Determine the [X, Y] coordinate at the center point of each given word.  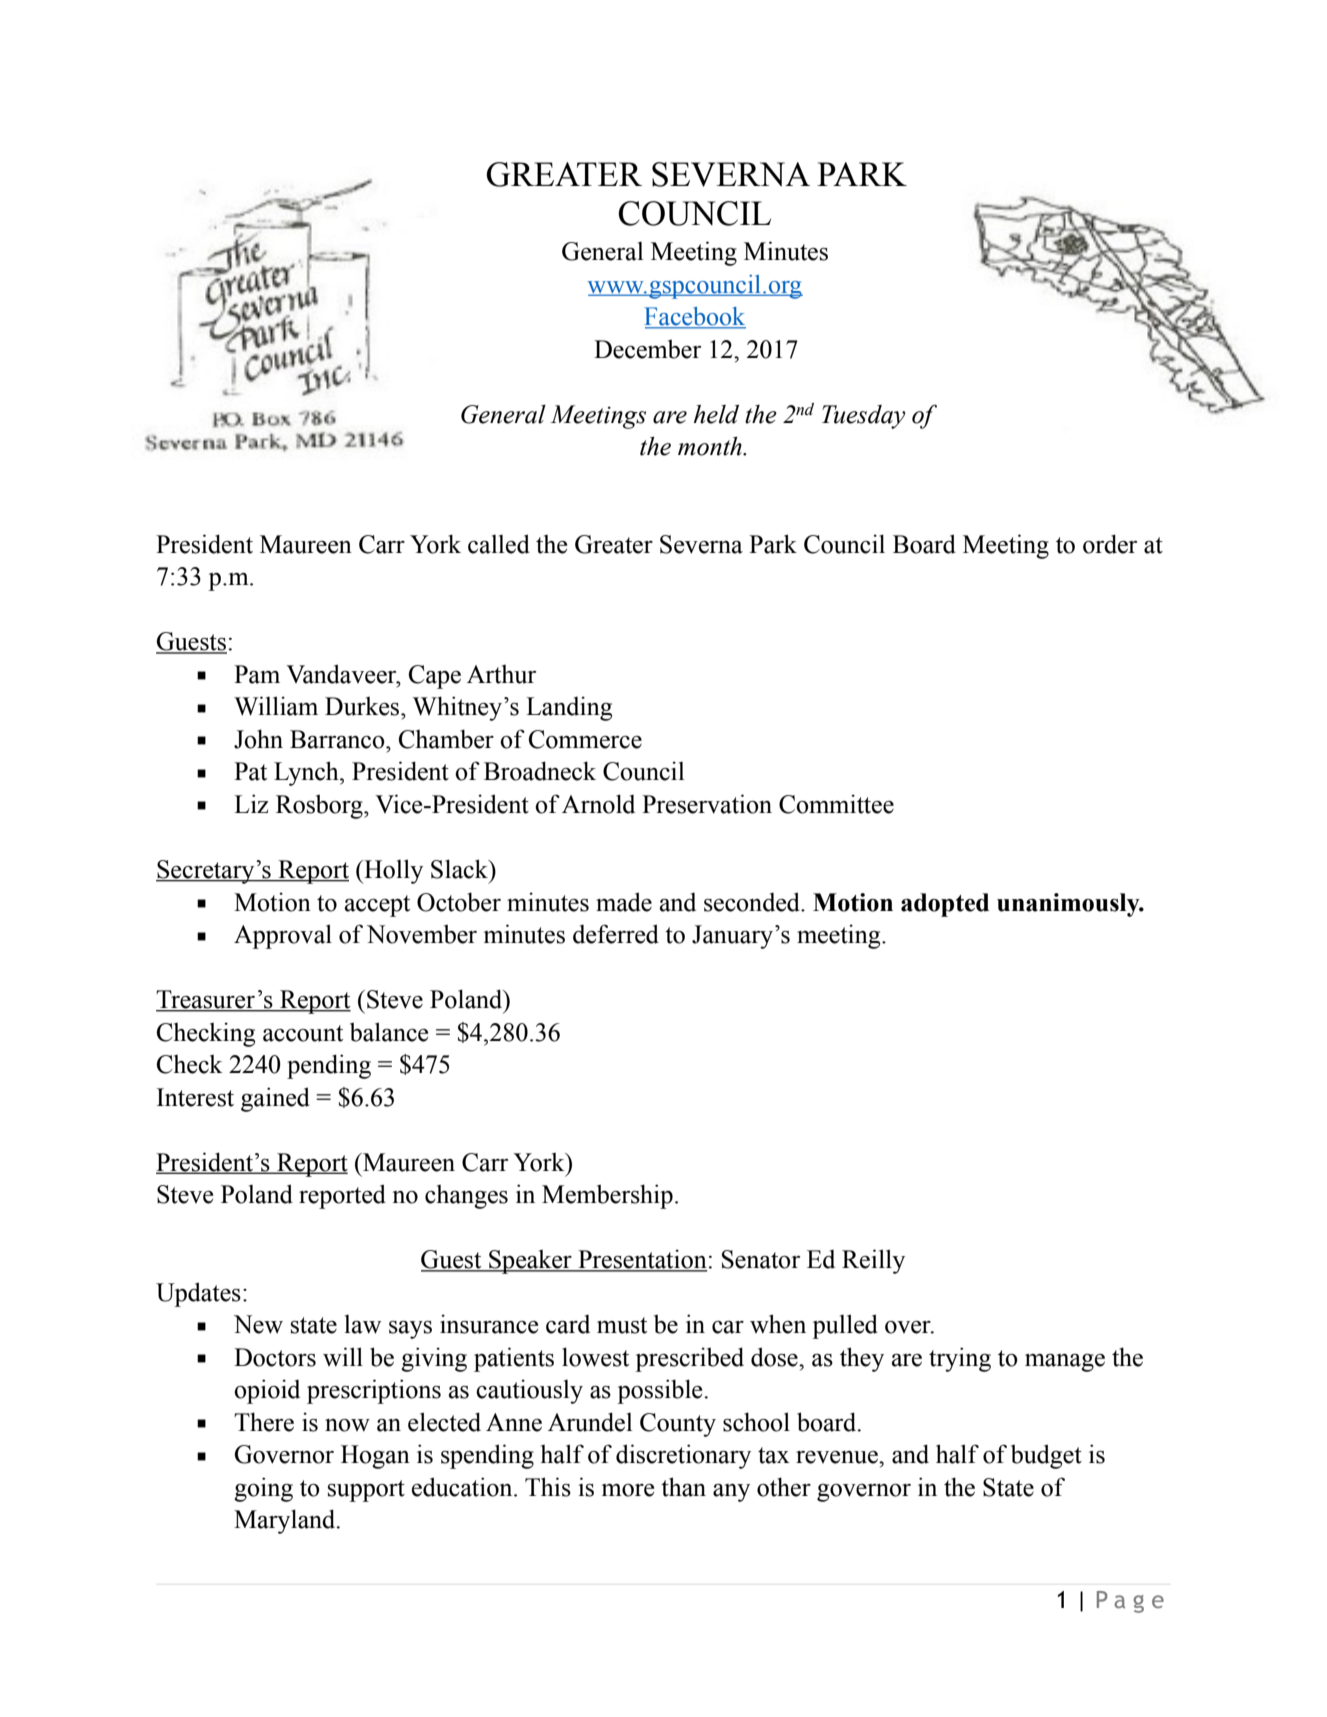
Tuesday [863, 417]
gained [275, 1099]
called [499, 544]
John [258, 739]
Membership [607, 1196]
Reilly [873, 1261]
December [647, 349]
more [628, 1490]
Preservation [707, 804]
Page [1130, 1602]
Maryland [286, 1521]
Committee [836, 804]
